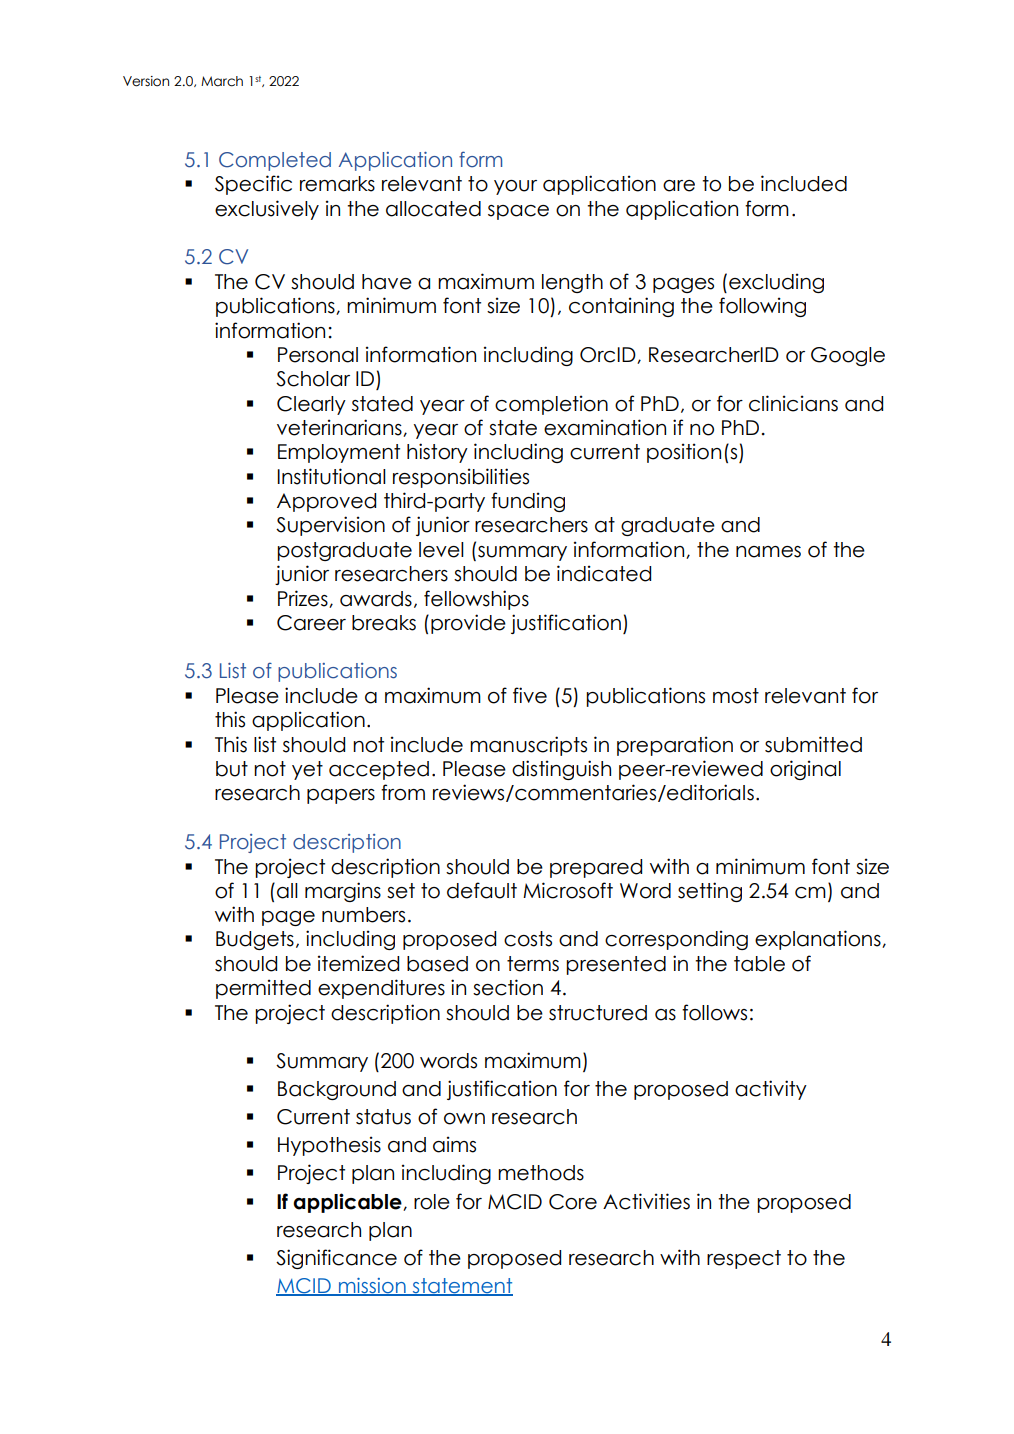 This screenshot has height=1434, width=1014. Describe the element at coordinates (759, 964) in the screenshot. I see `table` at that location.
